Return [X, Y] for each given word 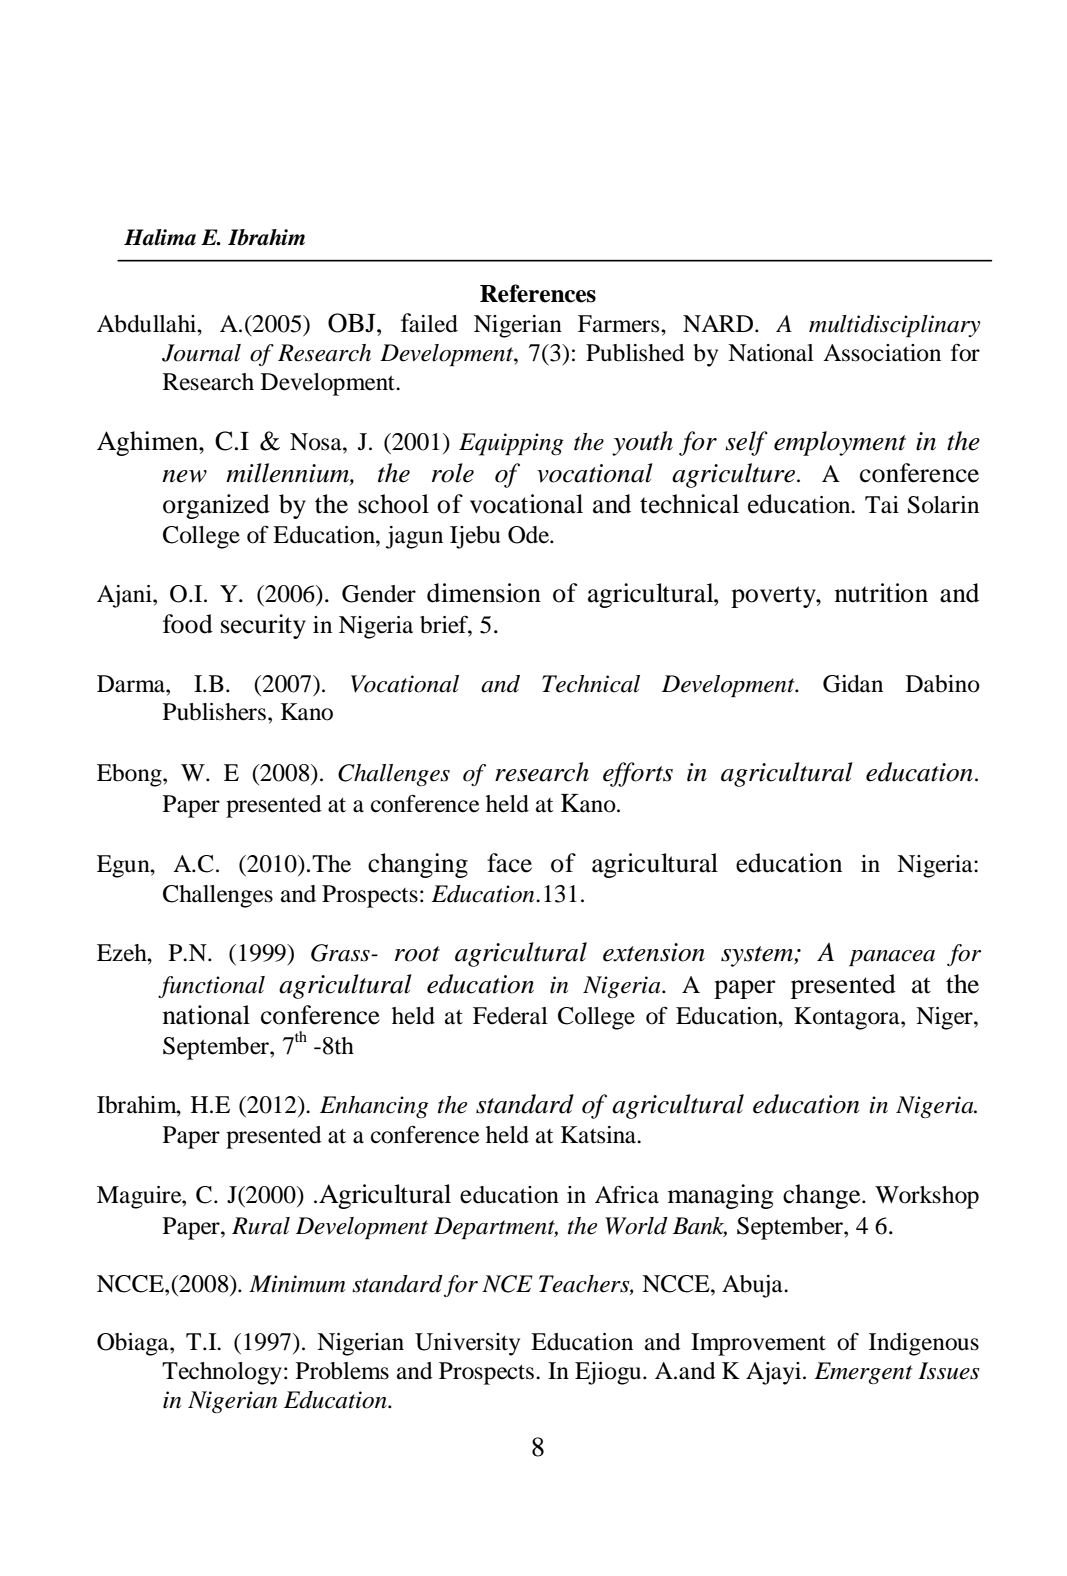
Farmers [620, 324]
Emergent [863, 1373]
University [467, 1344]
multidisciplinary [894, 326]
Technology [222, 1373]
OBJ [353, 323]
